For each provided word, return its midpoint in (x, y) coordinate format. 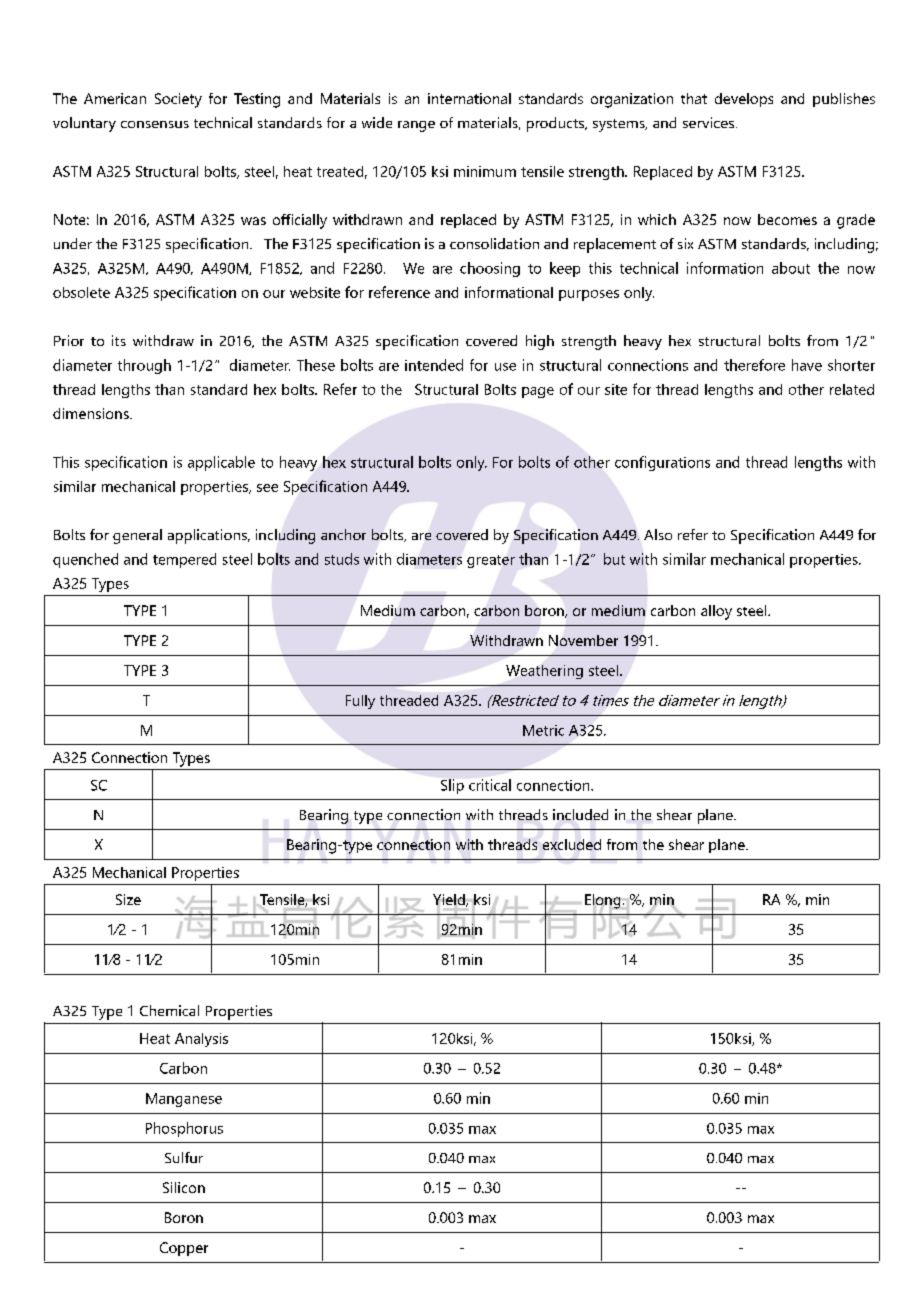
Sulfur (184, 1157)
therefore (754, 365)
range (416, 126)
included (580, 814)
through (144, 366)
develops (744, 100)
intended (434, 365)
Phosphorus (184, 1129)
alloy (716, 612)
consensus (155, 124)
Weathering (544, 672)
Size (128, 899)
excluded (572, 844)
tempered (184, 560)
